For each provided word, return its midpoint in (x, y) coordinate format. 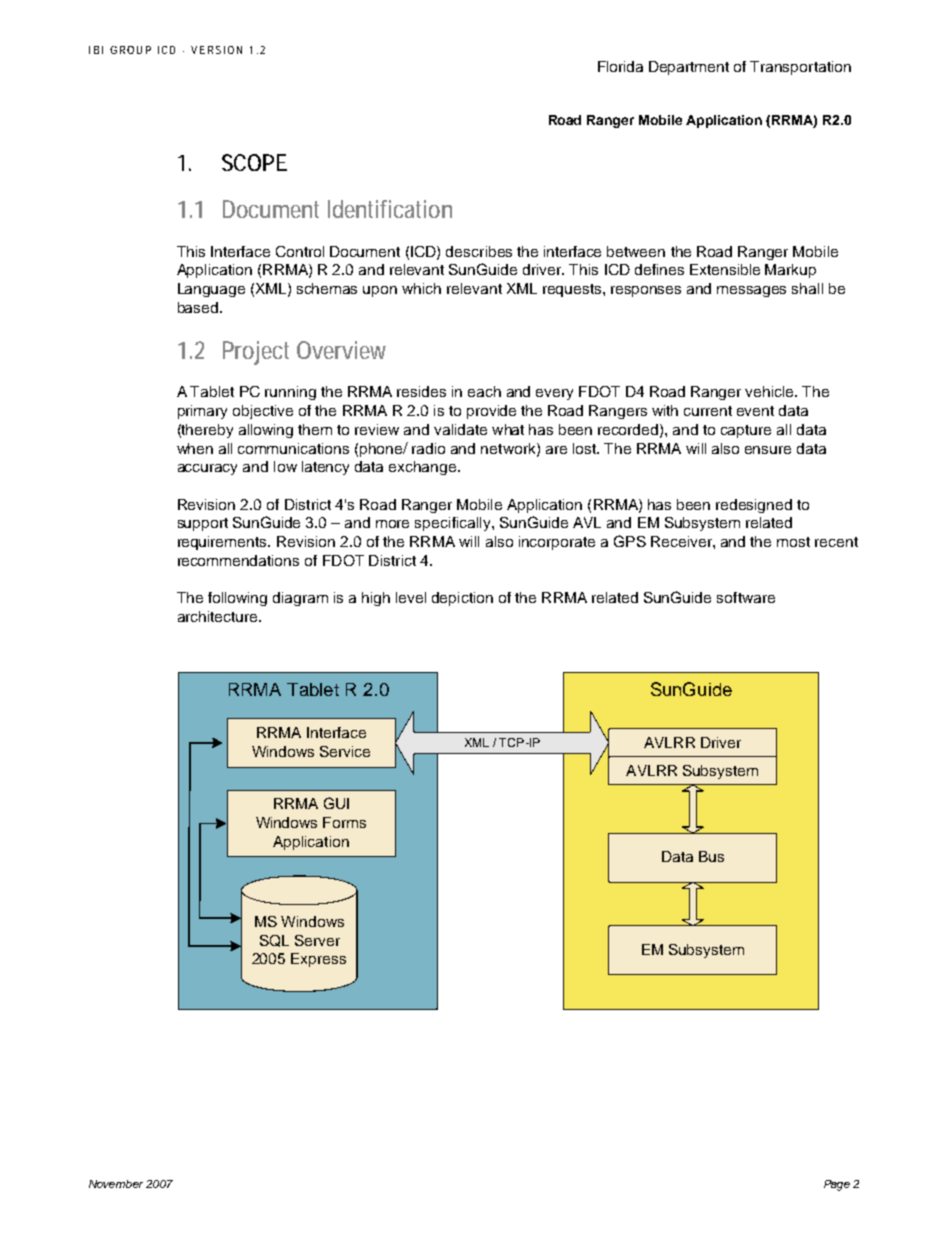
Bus (711, 856)
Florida (620, 66)
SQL (274, 941)
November (116, 1184)
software (746, 597)
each (484, 391)
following (237, 599)
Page (837, 1185)
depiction (462, 599)
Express (318, 960)
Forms (344, 822)
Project (256, 353)
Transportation (800, 68)
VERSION (216, 50)
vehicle (771, 391)
